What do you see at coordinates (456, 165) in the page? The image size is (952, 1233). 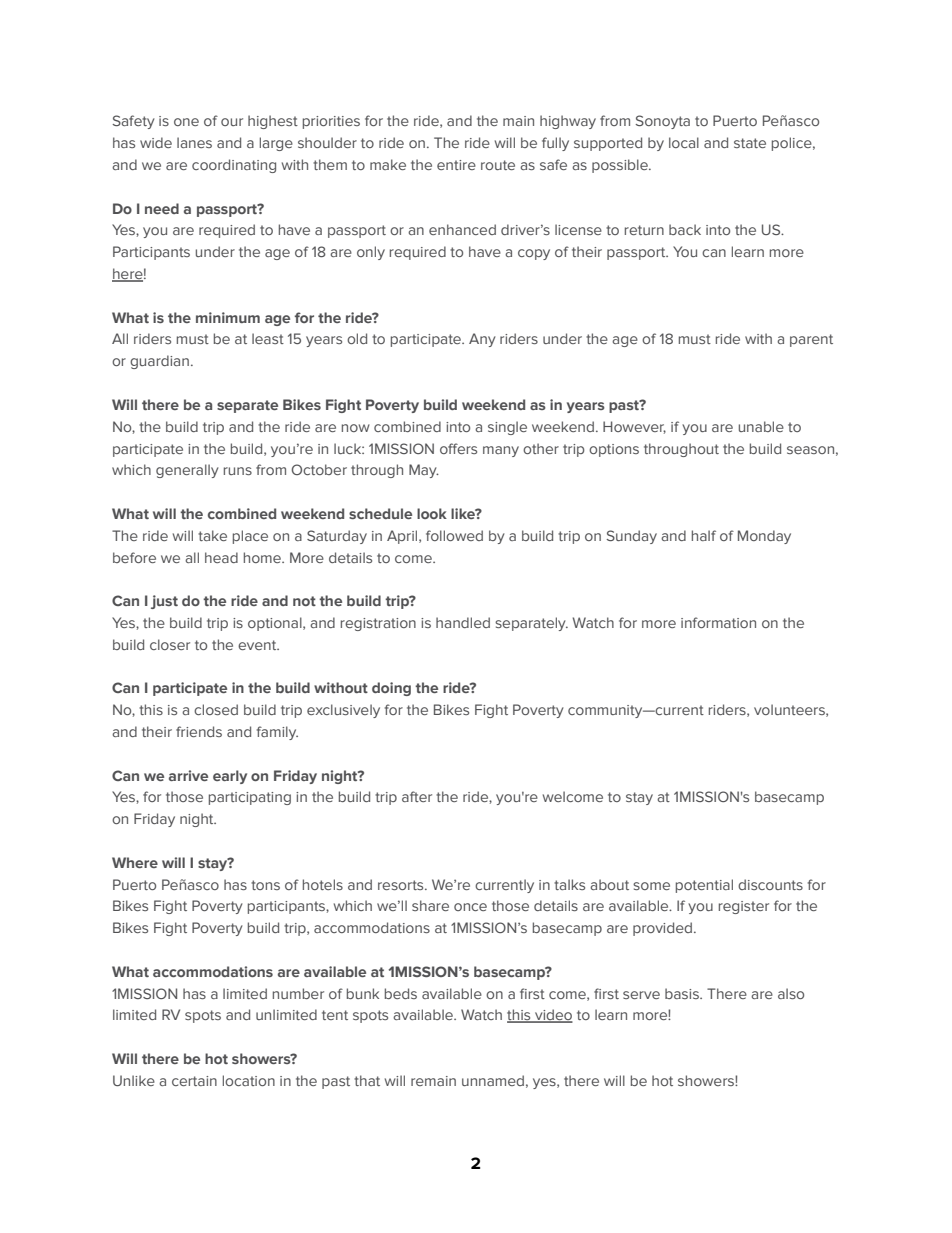 I see `entire` at bounding box center [456, 165].
